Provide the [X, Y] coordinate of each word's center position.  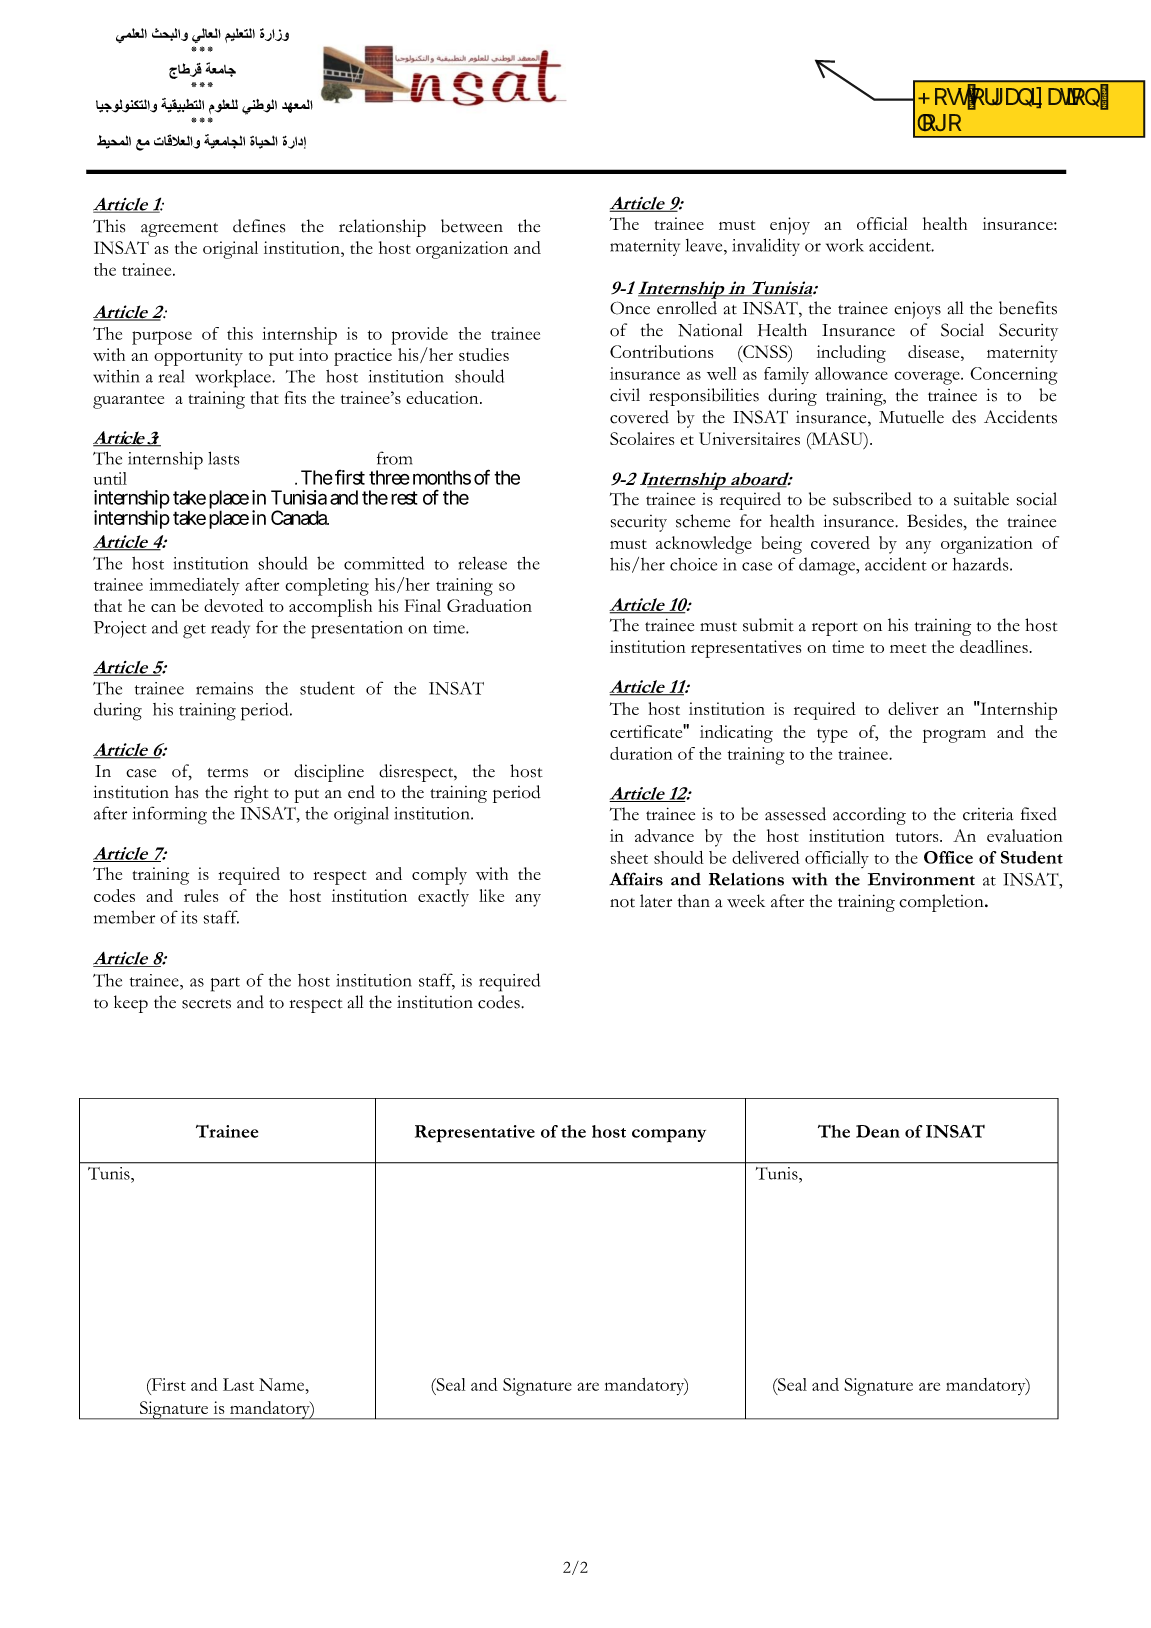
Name [283, 1384]
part [225, 984]
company [669, 1136]
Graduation [489, 605]
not [622, 903]
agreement [179, 230]
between [472, 226]
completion [942, 903]
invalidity [766, 247]
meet [908, 648]
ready [230, 629]
